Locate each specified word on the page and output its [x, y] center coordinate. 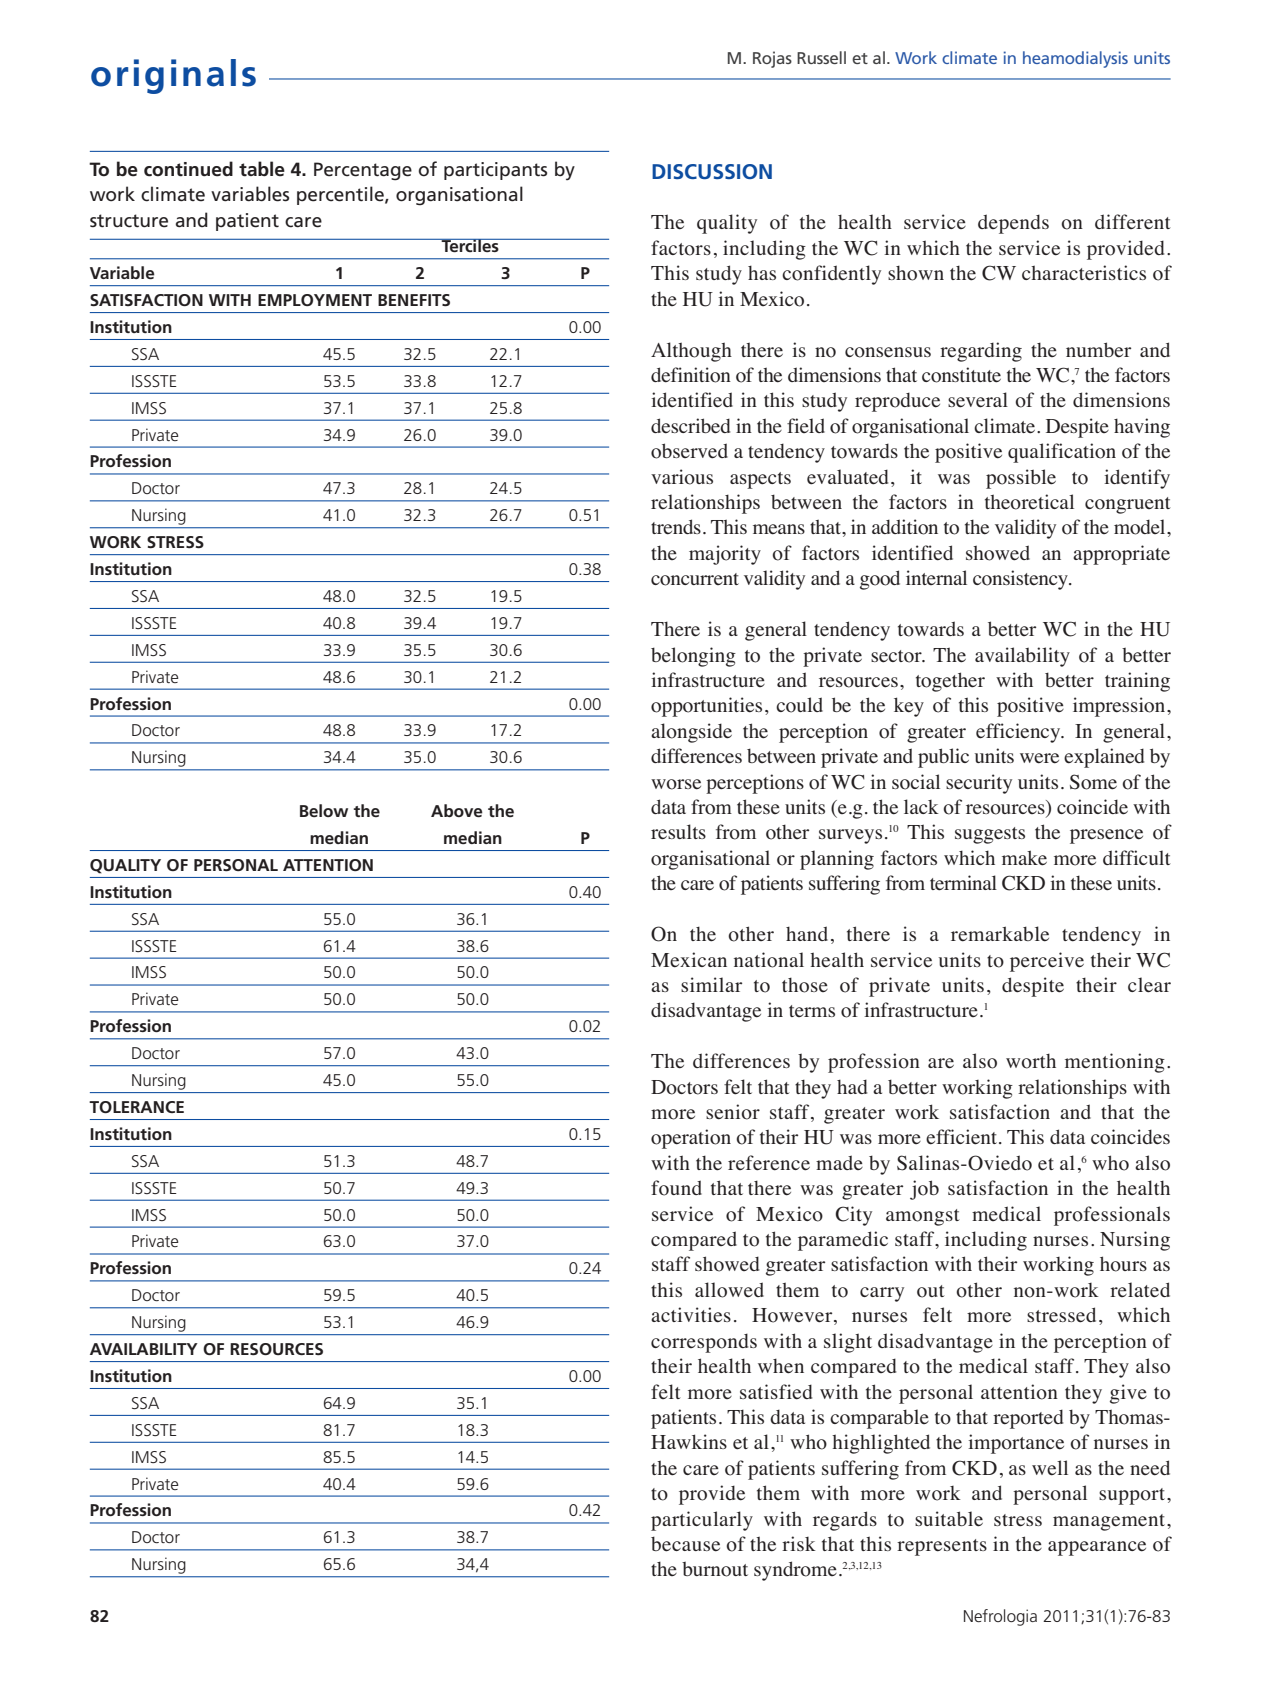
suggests [990, 835]
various [682, 477]
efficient [961, 1137]
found [676, 1188]
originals [173, 76]
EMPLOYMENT [315, 300]
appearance [1097, 1548]
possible [1021, 479]
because [685, 1544]
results [678, 832]
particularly [702, 1521]
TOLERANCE [136, 1107]
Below [324, 810]
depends [1013, 224]
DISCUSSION [712, 171]
